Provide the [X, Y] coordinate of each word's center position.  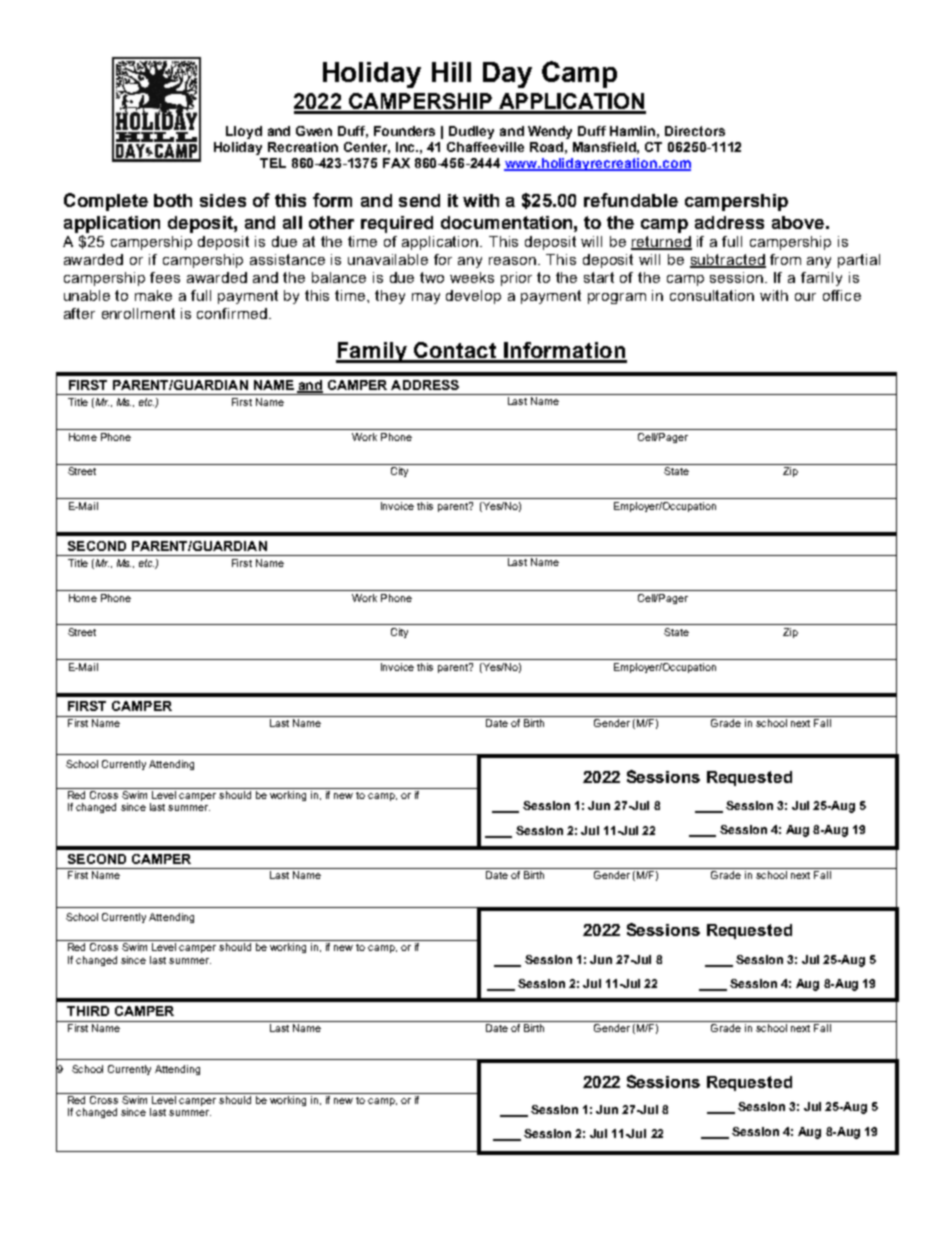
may [426, 298]
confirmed [232, 313]
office [842, 295]
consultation [712, 295]
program [617, 298]
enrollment [138, 313]
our [805, 297]
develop [473, 297]
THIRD [88, 1011]
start [599, 277]
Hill [451, 72]
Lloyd [244, 132]
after [79, 313]
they [390, 297]
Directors [695, 131]
